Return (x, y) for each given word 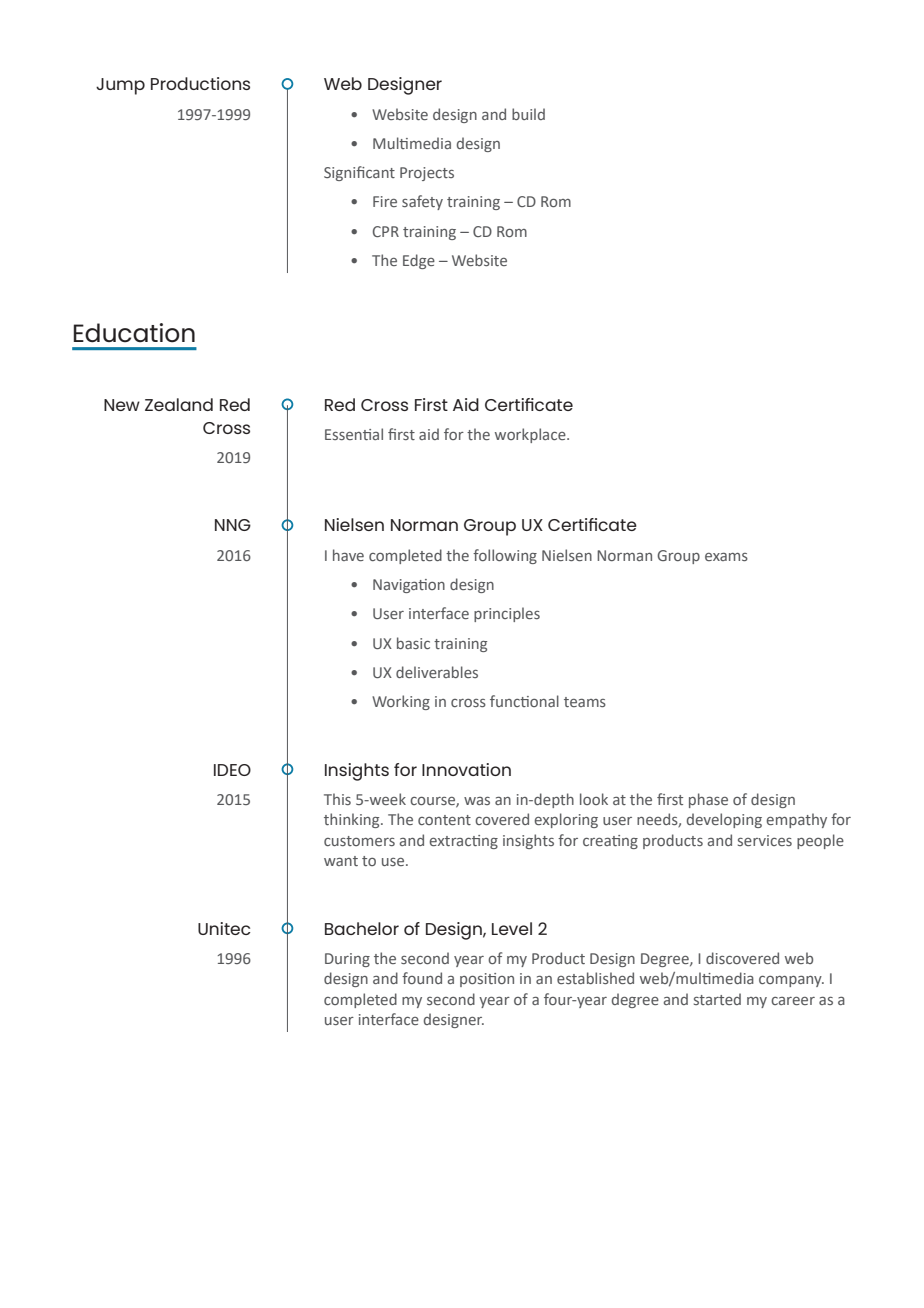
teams (585, 702)
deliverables (437, 672)
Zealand (179, 404)
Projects (427, 174)
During (347, 960)
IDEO (232, 770)
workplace (531, 435)
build (528, 114)
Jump (120, 86)
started (717, 999)
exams (726, 557)
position (487, 980)
